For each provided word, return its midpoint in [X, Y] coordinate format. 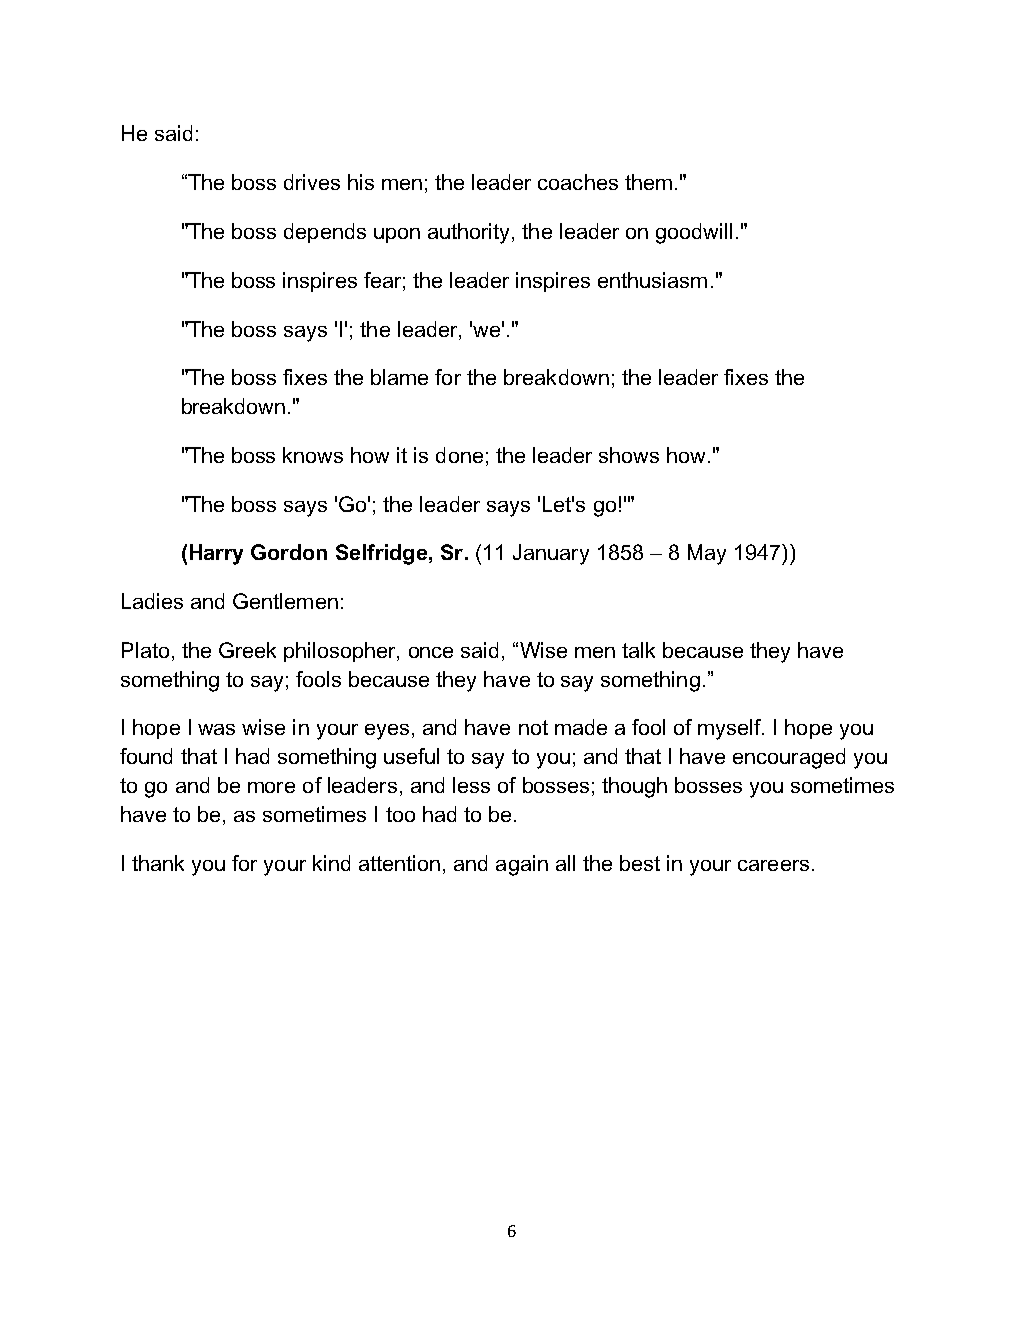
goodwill [694, 233]
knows [313, 455]
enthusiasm [652, 280]
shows [629, 455]
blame [399, 377]
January [551, 554]
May [707, 554]
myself [730, 729]
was [216, 729]
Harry [216, 554]
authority [470, 233]
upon [397, 235]
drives [312, 182]
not [533, 727]
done [459, 455]
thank [158, 863]
